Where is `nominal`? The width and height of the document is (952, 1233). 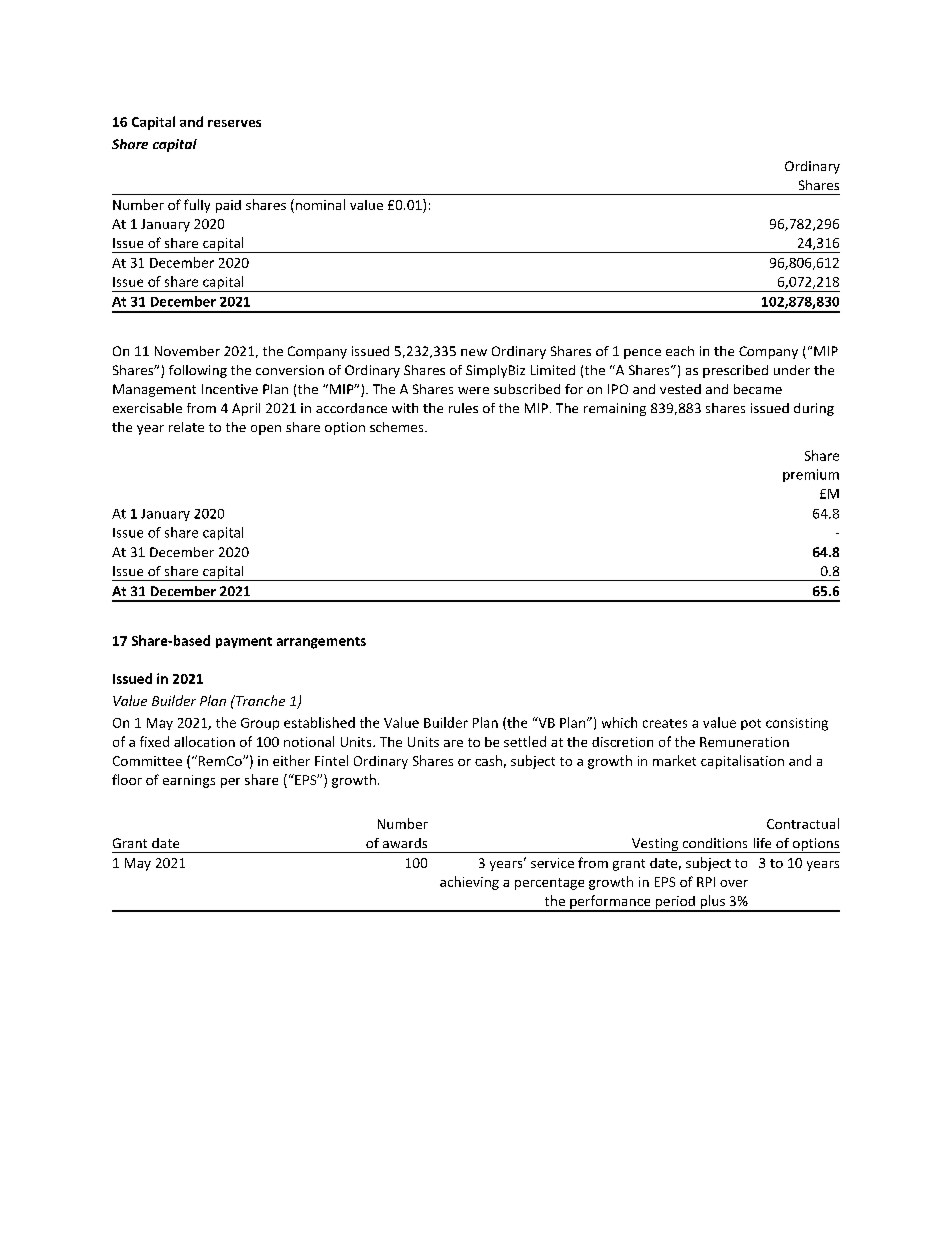
nominal is located at coordinates (319, 206).
